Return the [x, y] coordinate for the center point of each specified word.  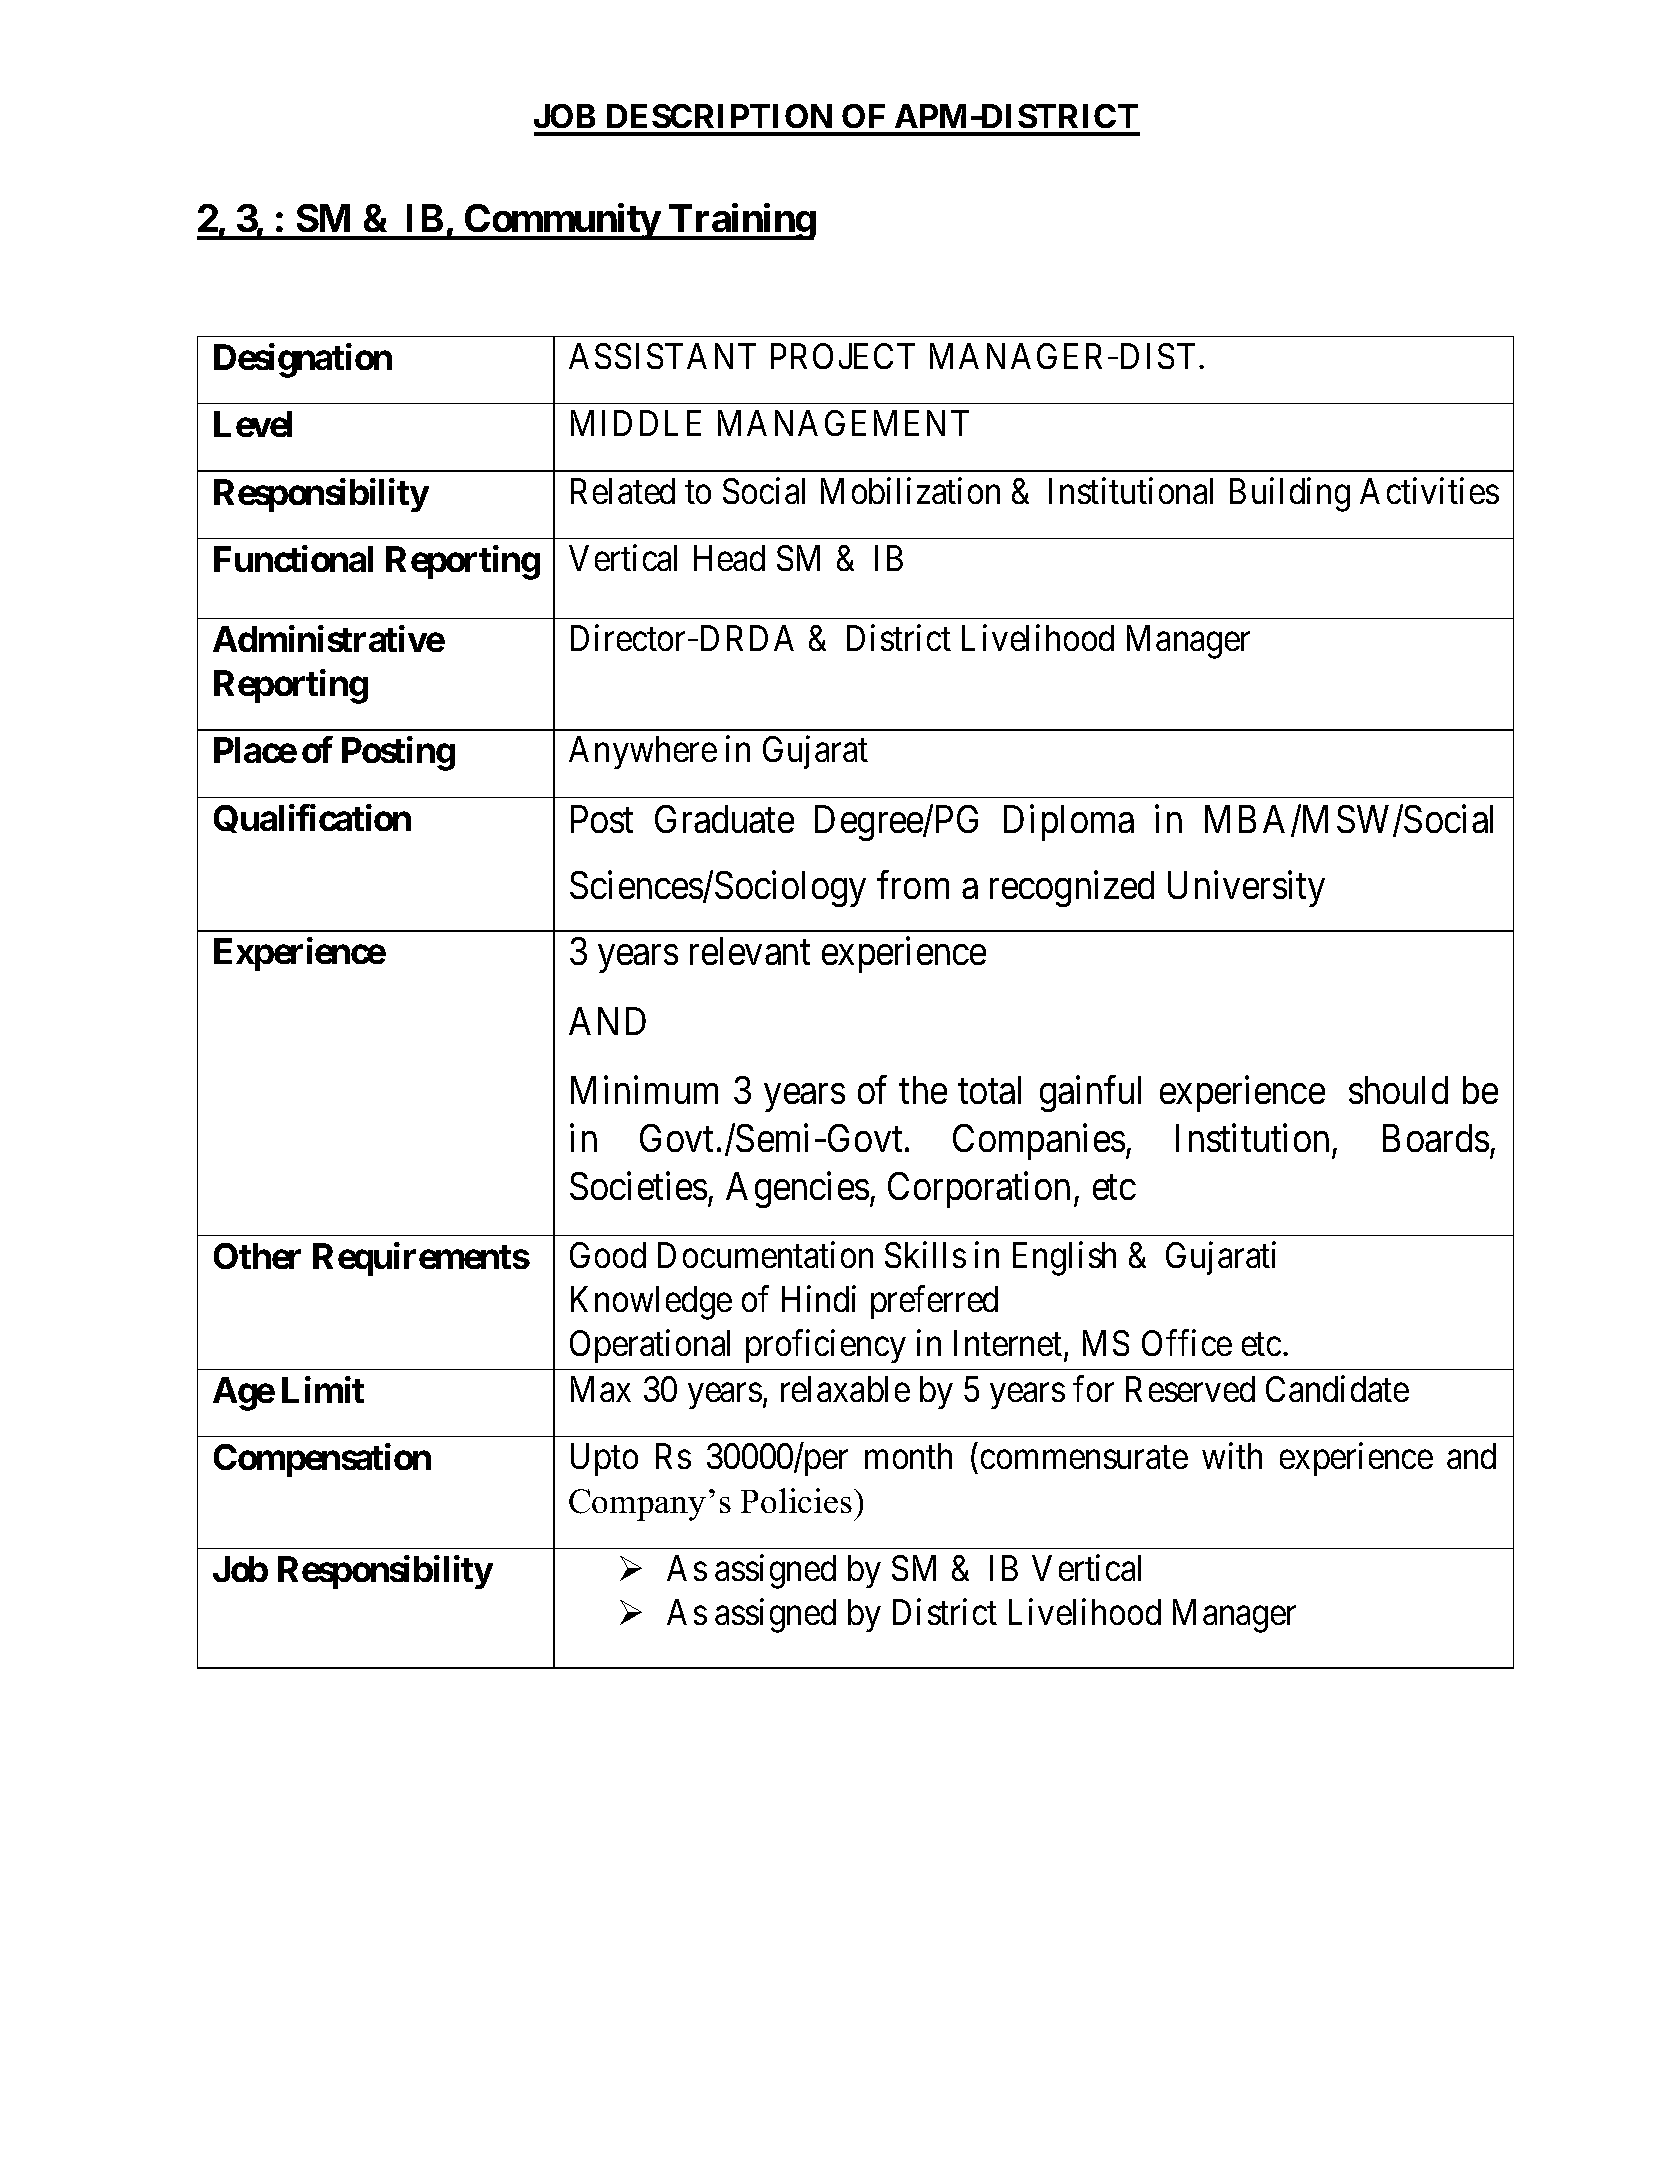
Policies [796, 1500]
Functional [293, 558]
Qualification [312, 818]
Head [729, 558]
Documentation [765, 1255]
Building [1290, 494]
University [1246, 888]
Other [257, 1256]
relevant [750, 951]
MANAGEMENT [843, 423]
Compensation [322, 1460]
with [1232, 1456]
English [1064, 1259]
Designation [303, 360]
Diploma [1069, 822]
